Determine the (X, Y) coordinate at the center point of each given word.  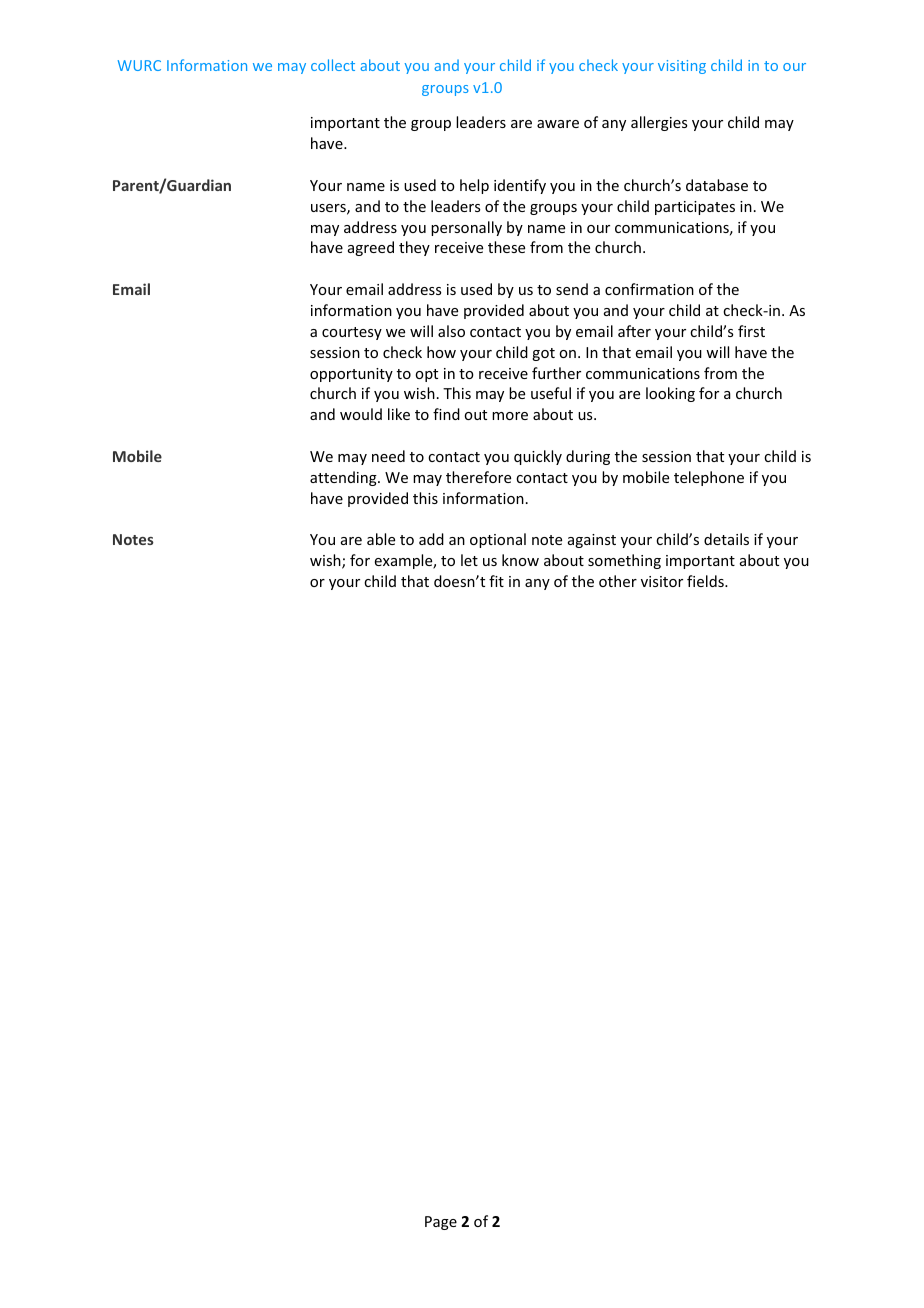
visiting (682, 67)
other (618, 581)
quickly (538, 457)
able (381, 539)
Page (441, 1223)
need (388, 456)
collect (333, 65)
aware (558, 124)
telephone (709, 478)
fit (496, 581)
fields (706, 581)
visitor (662, 581)
